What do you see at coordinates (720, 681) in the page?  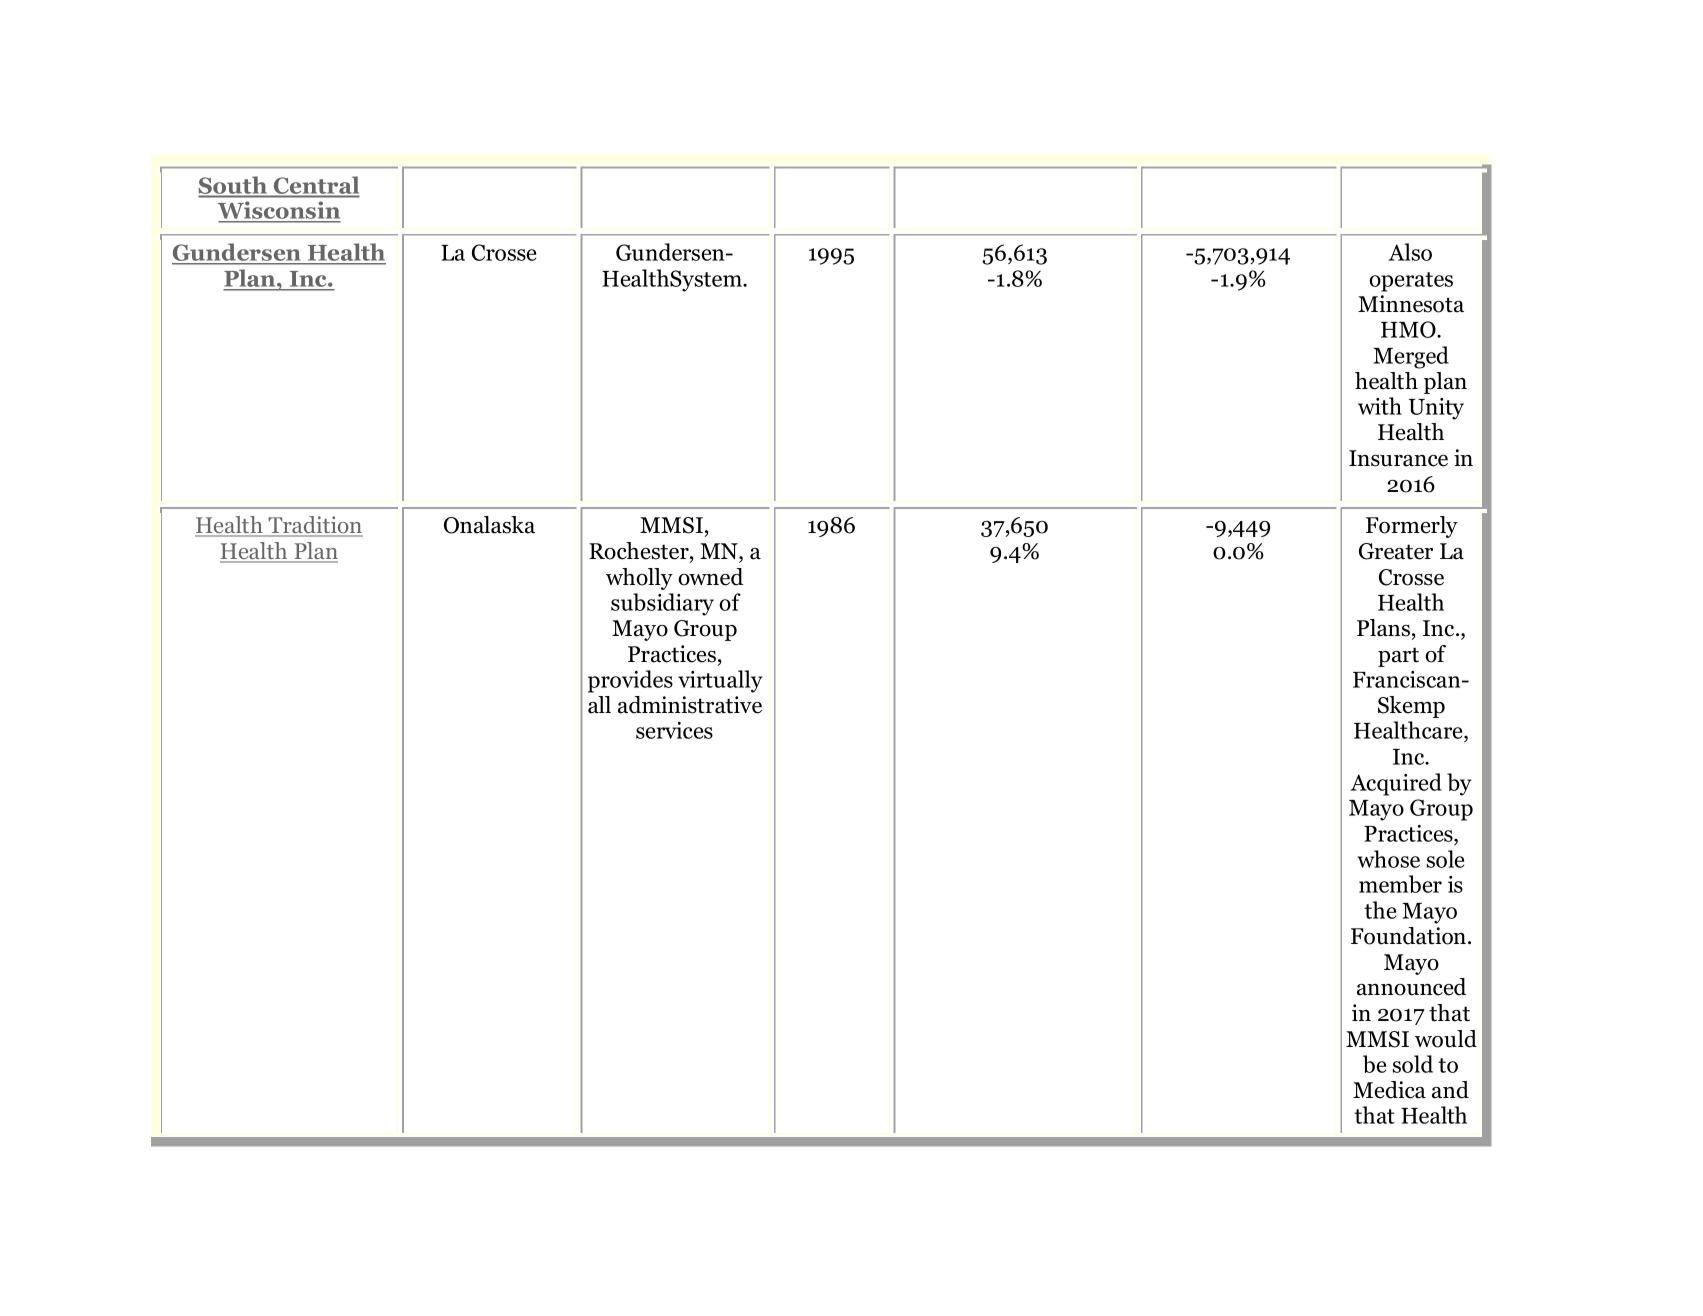 I see `virtually` at bounding box center [720, 681].
